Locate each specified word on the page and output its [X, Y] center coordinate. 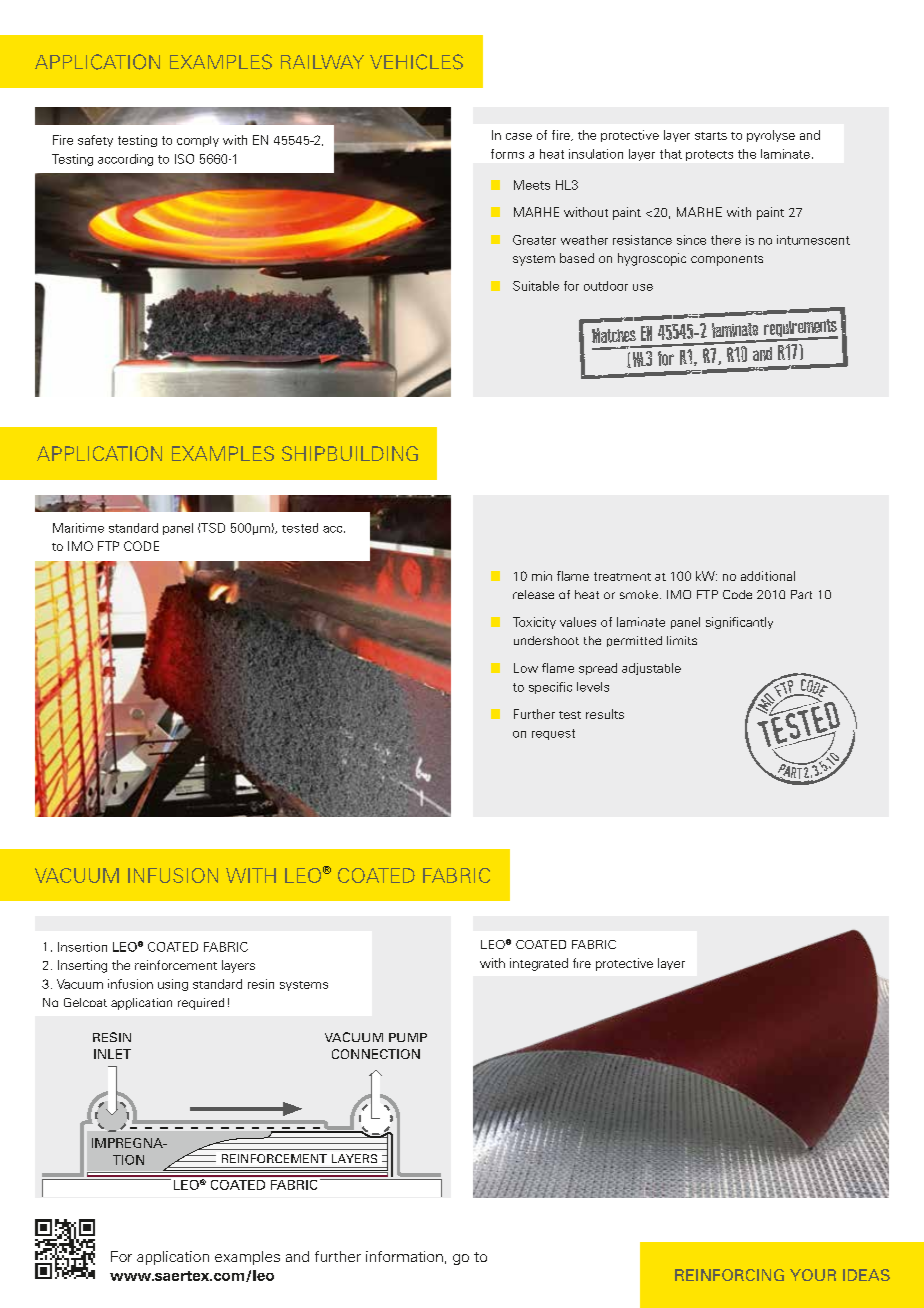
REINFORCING [729, 1275]
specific [550, 688]
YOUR [813, 1275]
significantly [739, 623]
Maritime [78, 528]
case [519, 136]
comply [198, 141]
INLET [112, 1054]
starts [711, 136]
